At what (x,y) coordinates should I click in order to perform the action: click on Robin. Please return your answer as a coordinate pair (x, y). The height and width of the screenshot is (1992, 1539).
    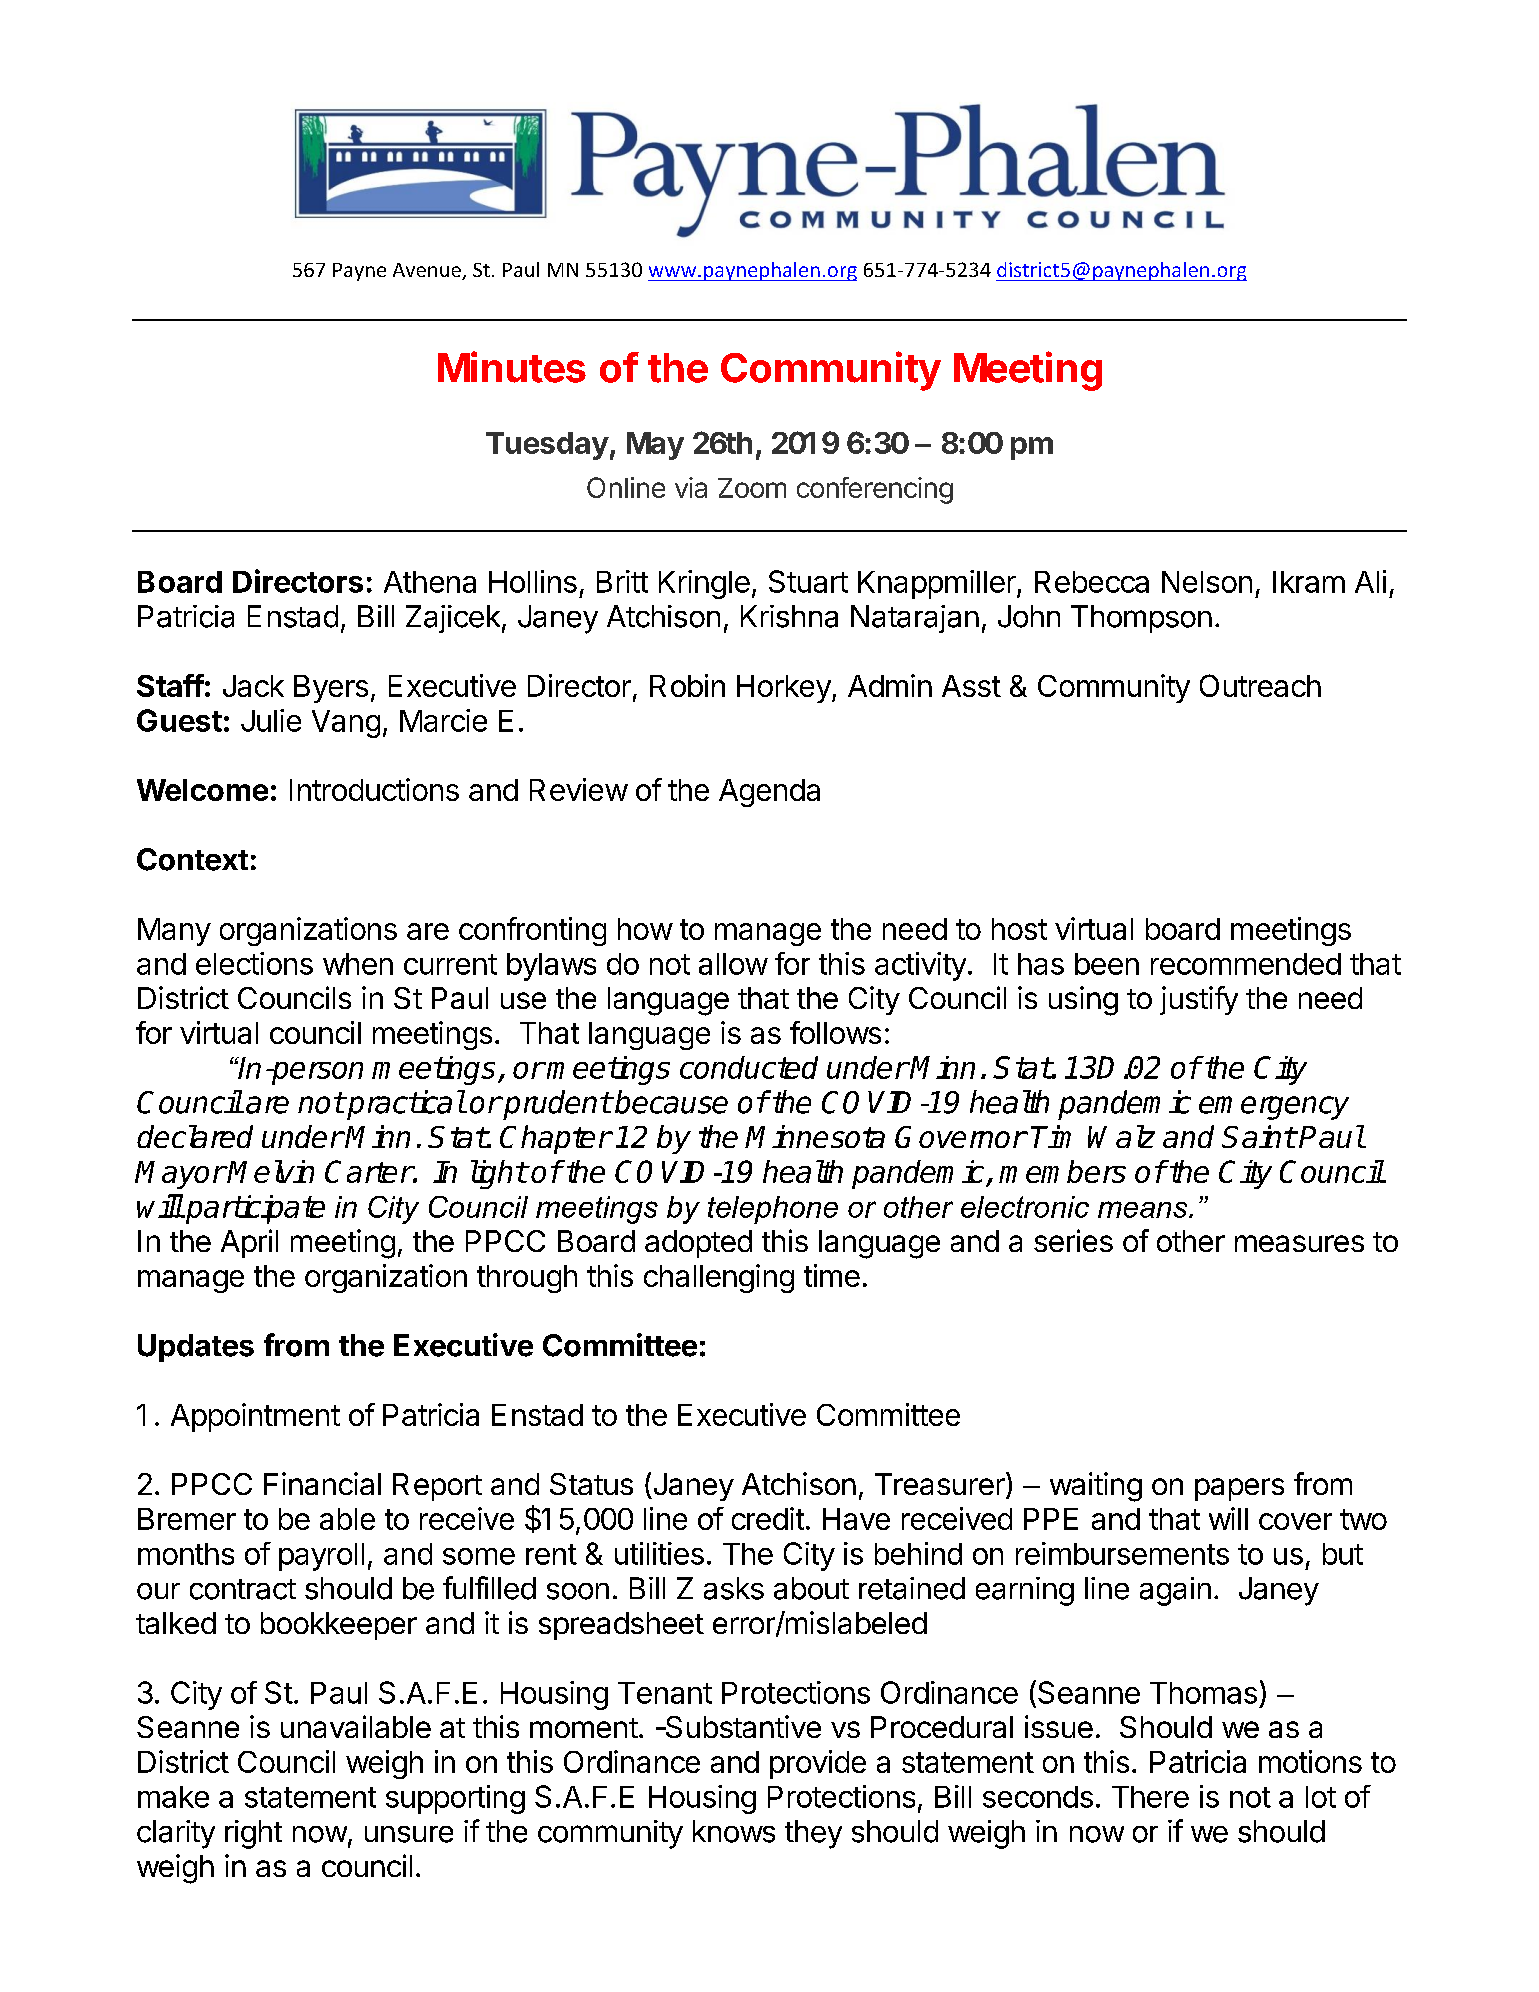
    Looking at the image, I should click on (687, 685).
